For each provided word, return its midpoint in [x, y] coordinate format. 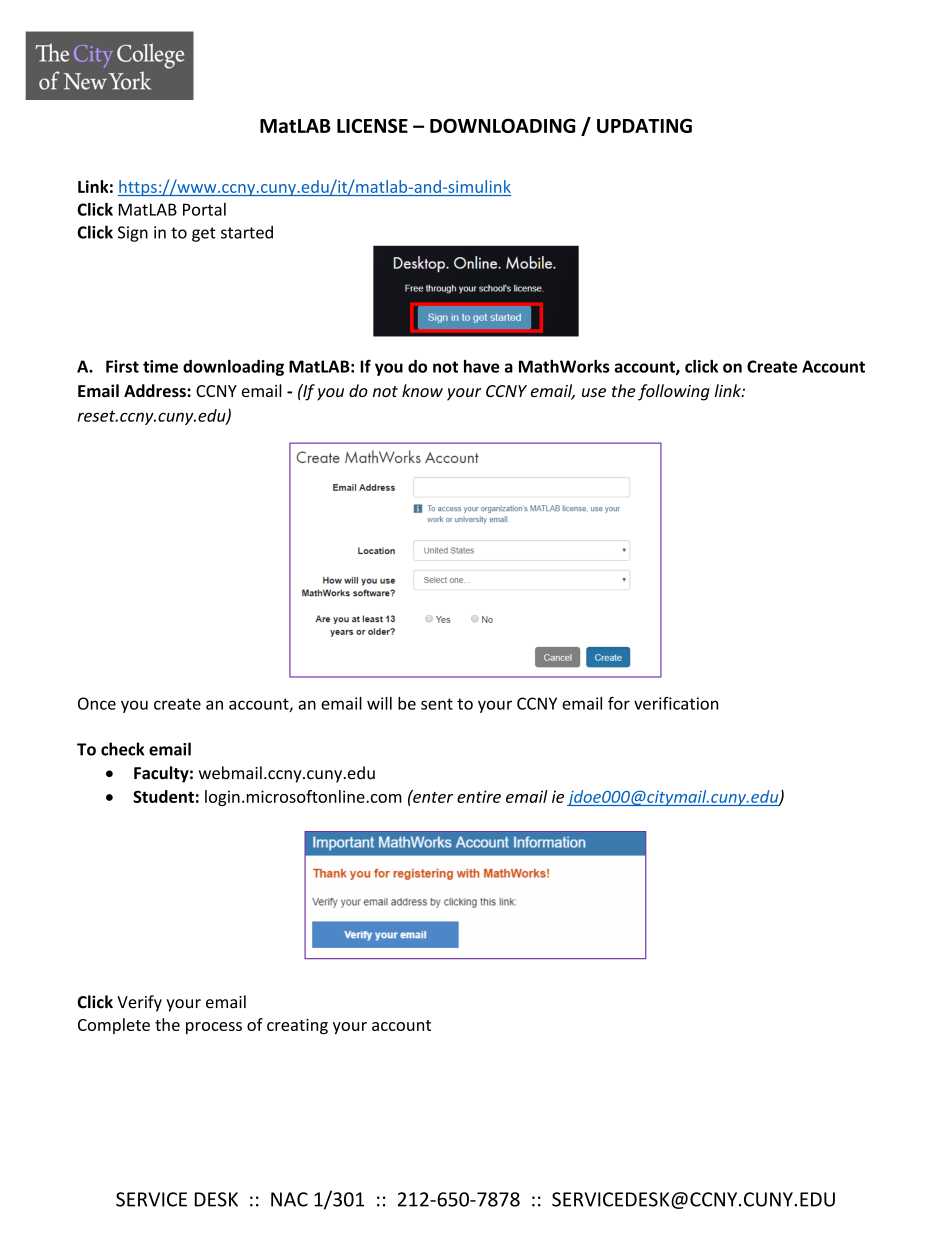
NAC [289, 1199]
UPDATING [644, 125]
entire [479, 796]
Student [163, 796]
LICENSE [372, 125]
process [214, 1028]
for [619, 703]
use [594, 392]
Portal [204, 209]
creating [297, 1026]
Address [156, 391]
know [422, 390]
